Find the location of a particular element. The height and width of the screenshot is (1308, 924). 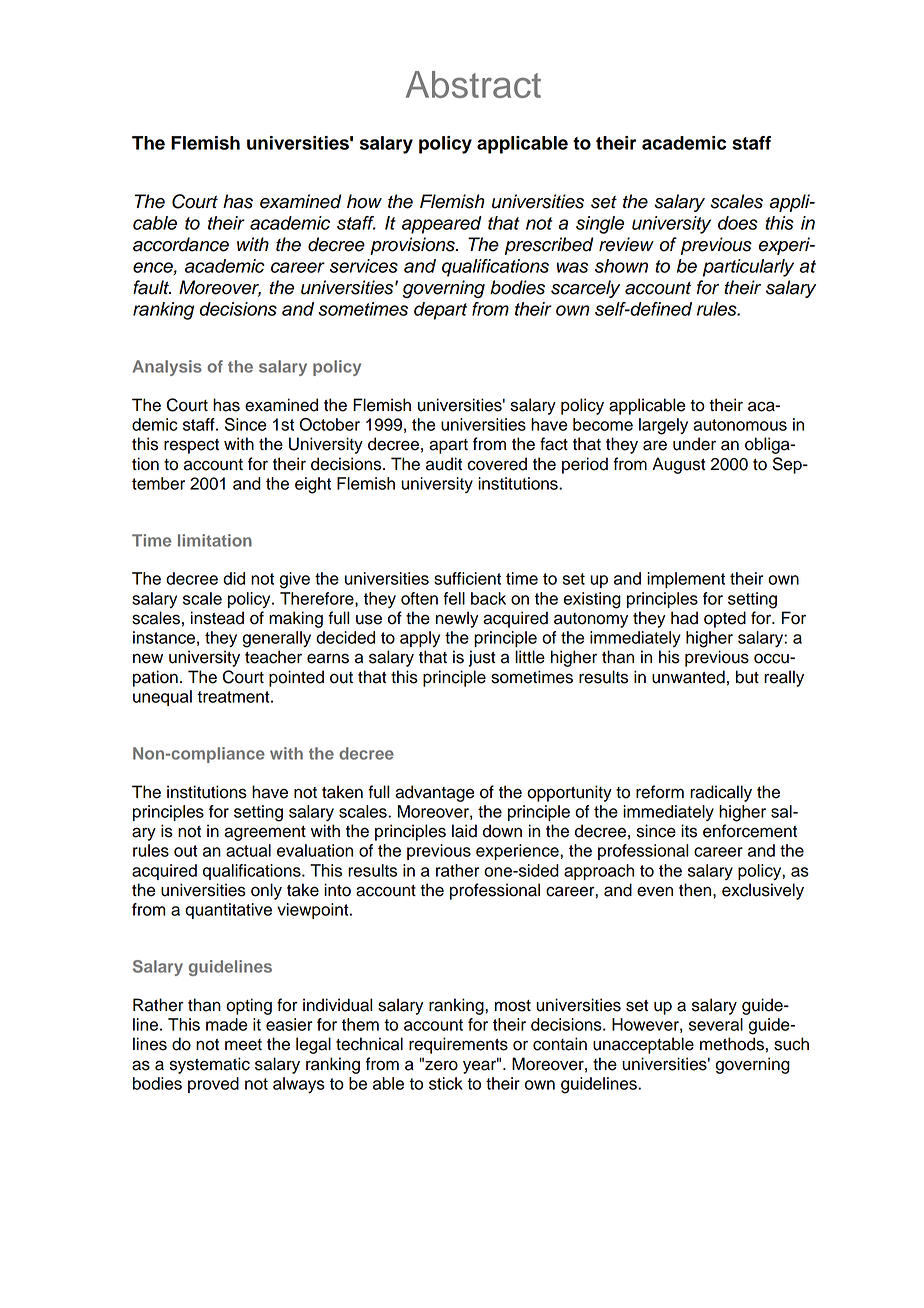

requirements is located at coordinates (458, 1045).
